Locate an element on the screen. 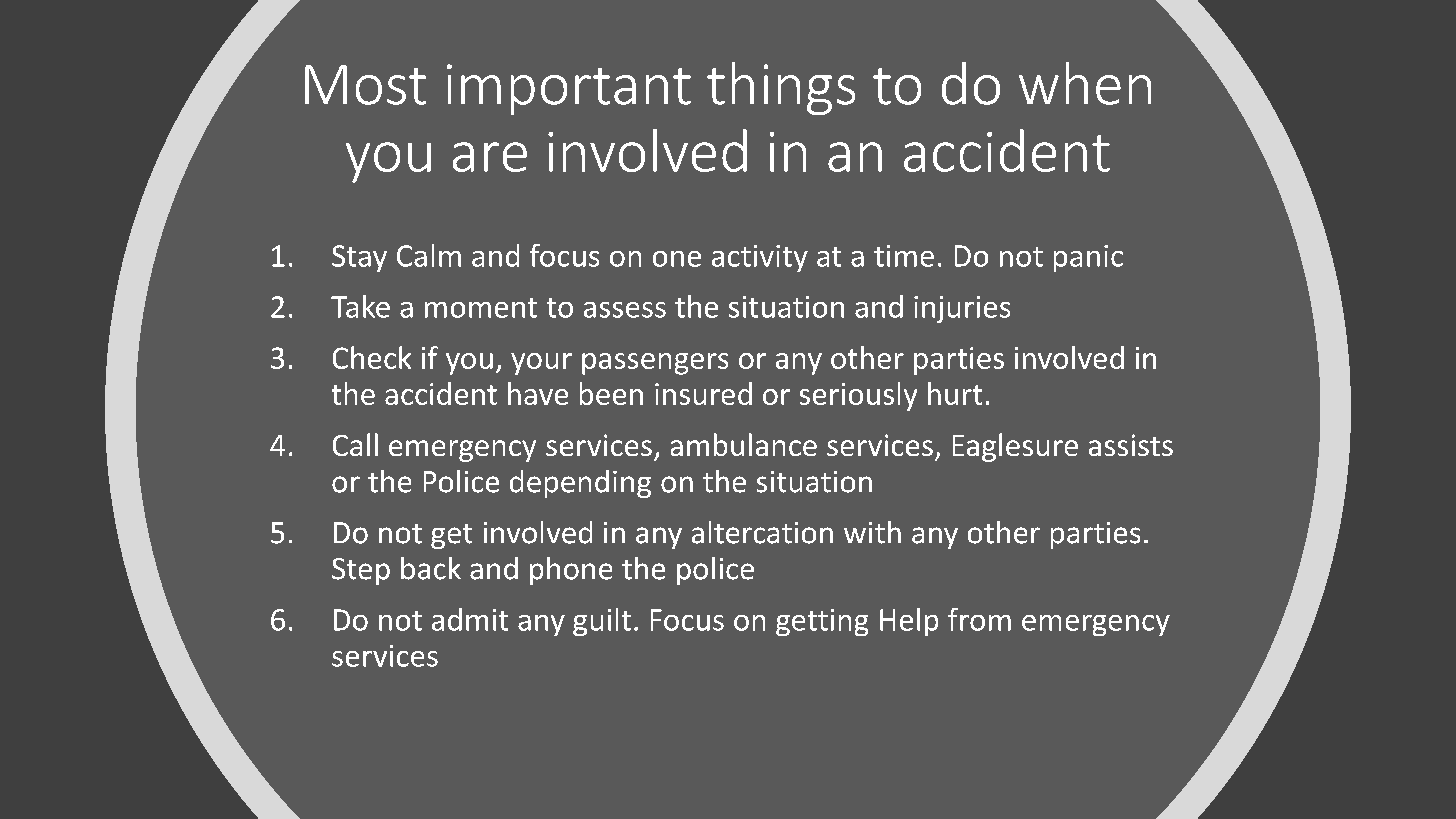  admit is located at coordinates (470, 619).
